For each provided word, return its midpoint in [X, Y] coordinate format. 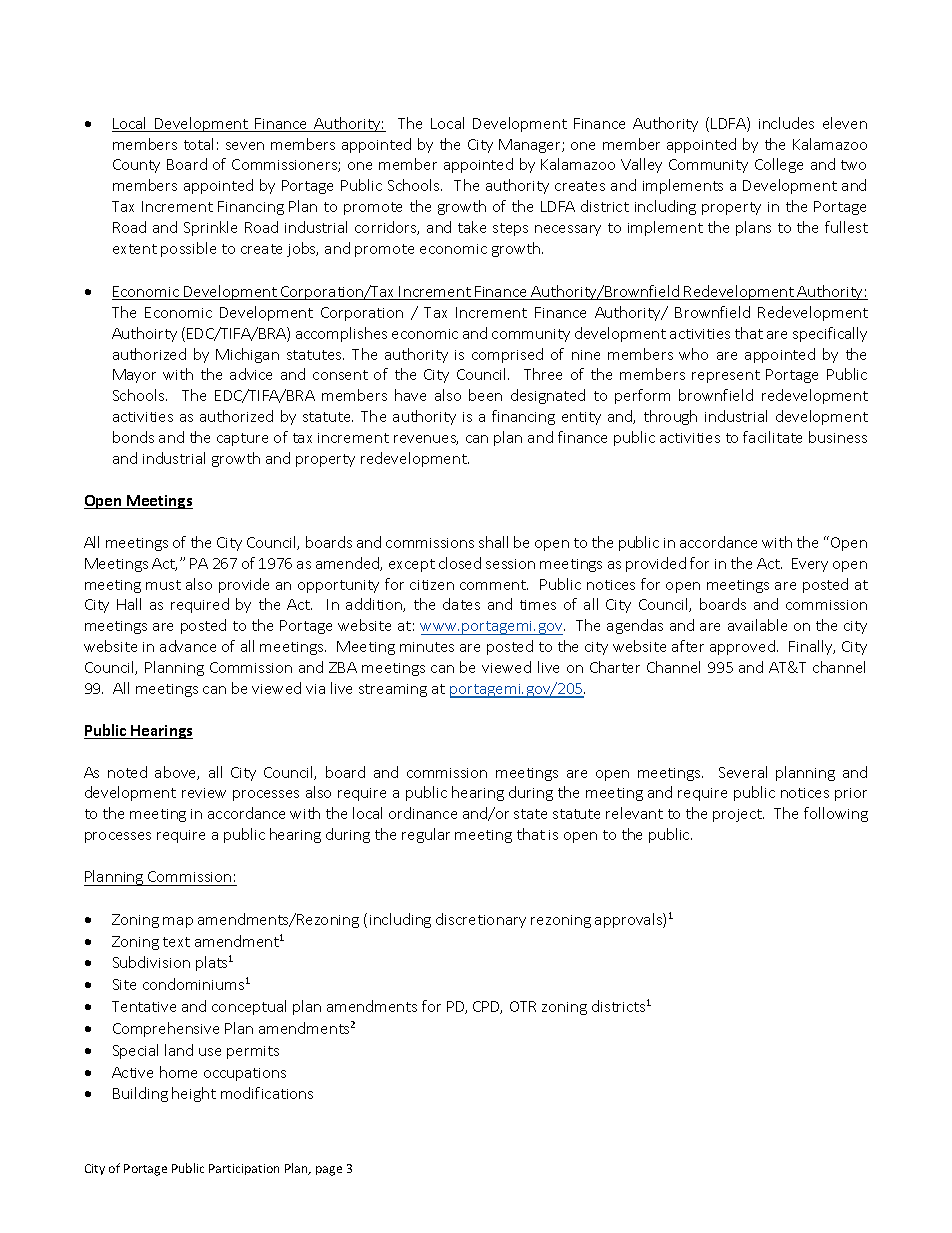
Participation [244, 1169]
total [198, 144]
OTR [523, 1006]
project [738, 815]
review [204, 793]
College [779, 165]
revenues [426, 440]
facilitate [772, 437]
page [329, 1171]
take [472, 227]
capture [242, 439]
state [530, 814]
